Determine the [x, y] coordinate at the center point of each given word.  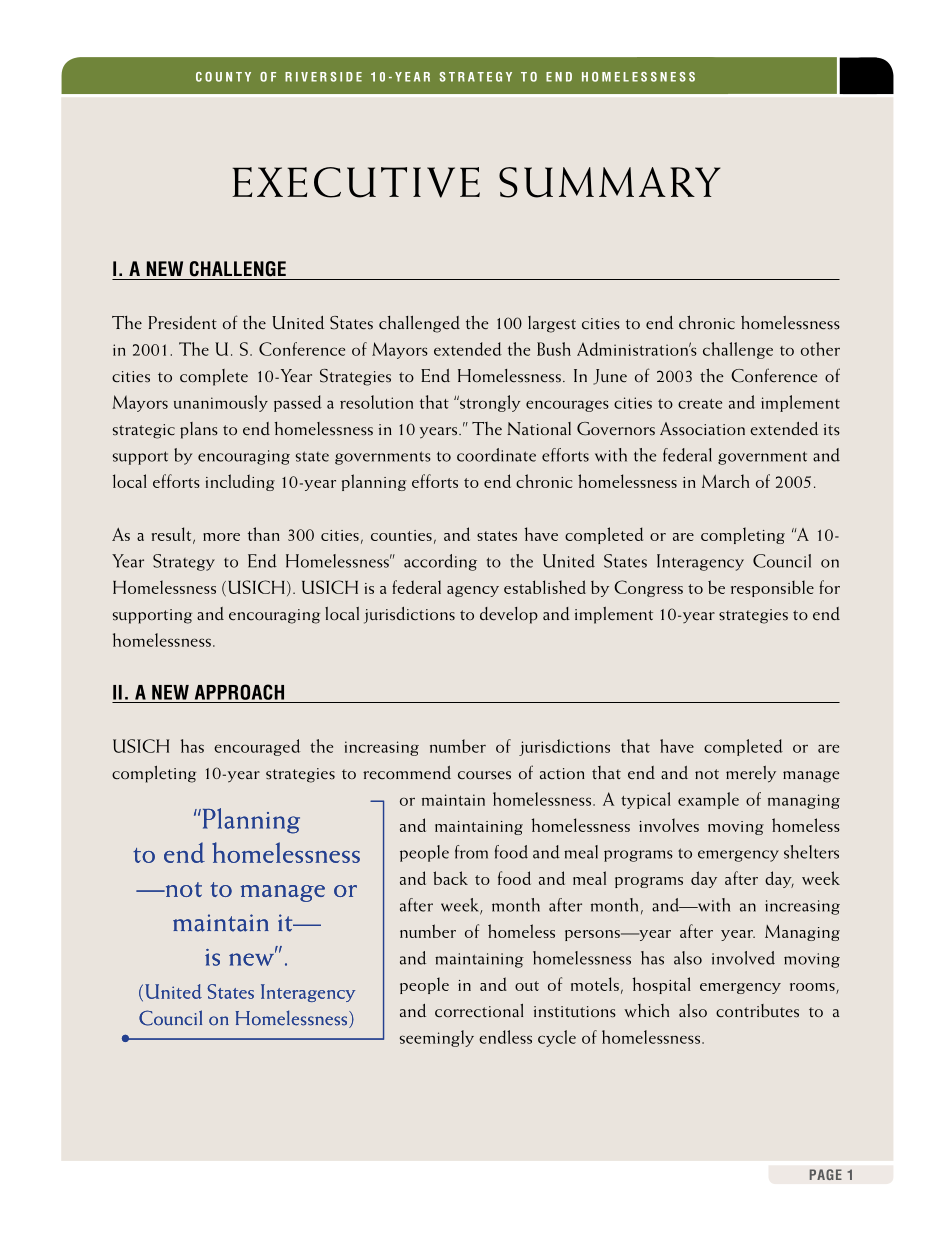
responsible [772, 588]
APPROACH [239, 692]
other [820, 349]
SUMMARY [609, 182]
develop [509, 615]
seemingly [437, 1038]
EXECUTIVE [356, 182]
